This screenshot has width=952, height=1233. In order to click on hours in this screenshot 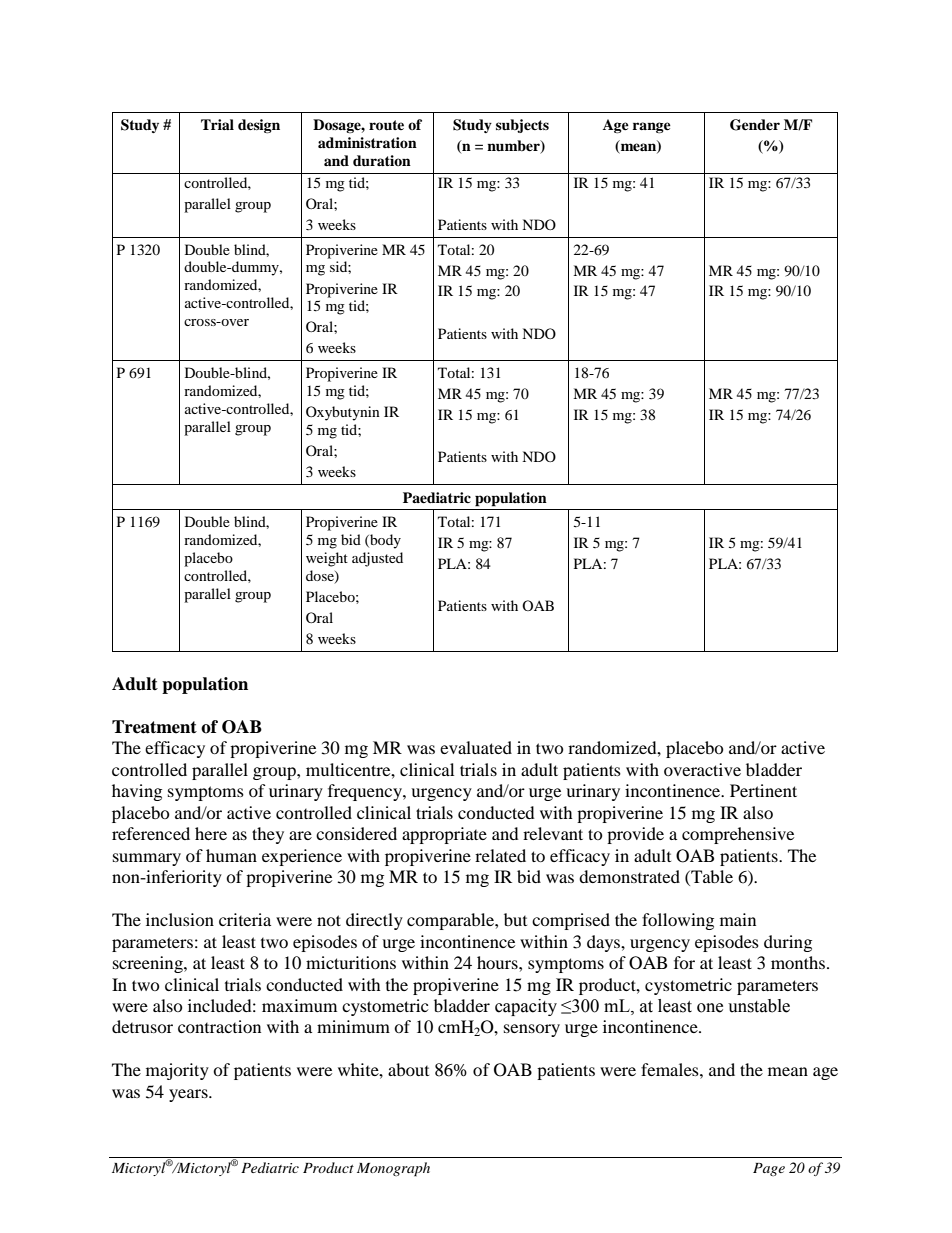, I will do `click(498, 962)`.
